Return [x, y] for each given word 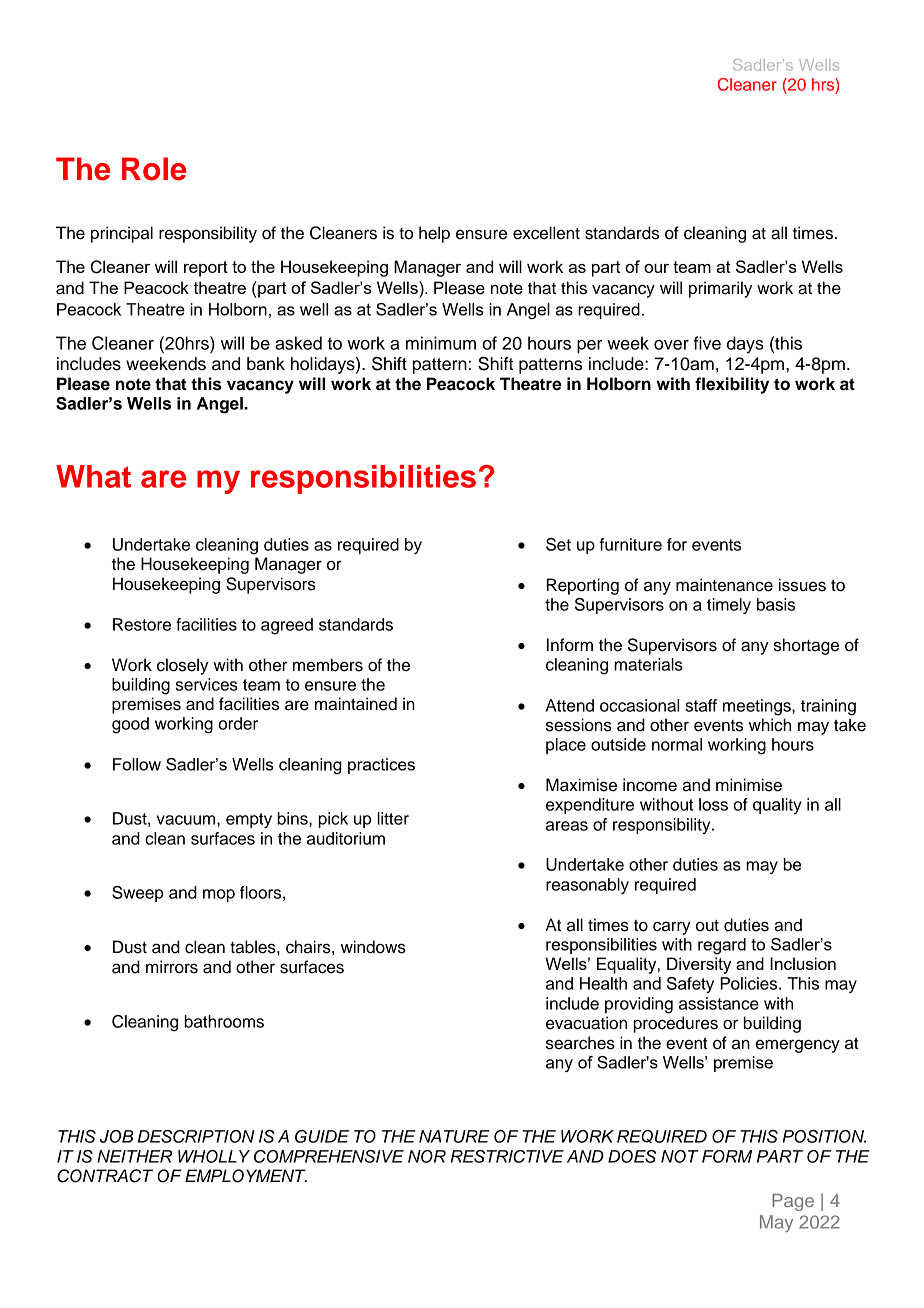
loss [713, 804]
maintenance [724, 585]
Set [558, 544]
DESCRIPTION [196, 1136]
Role [154, 169]
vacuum [187, 820]
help [434, 234]
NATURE [454, 1136]
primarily [720, 289]
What [93, 476]
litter [393, 818]
